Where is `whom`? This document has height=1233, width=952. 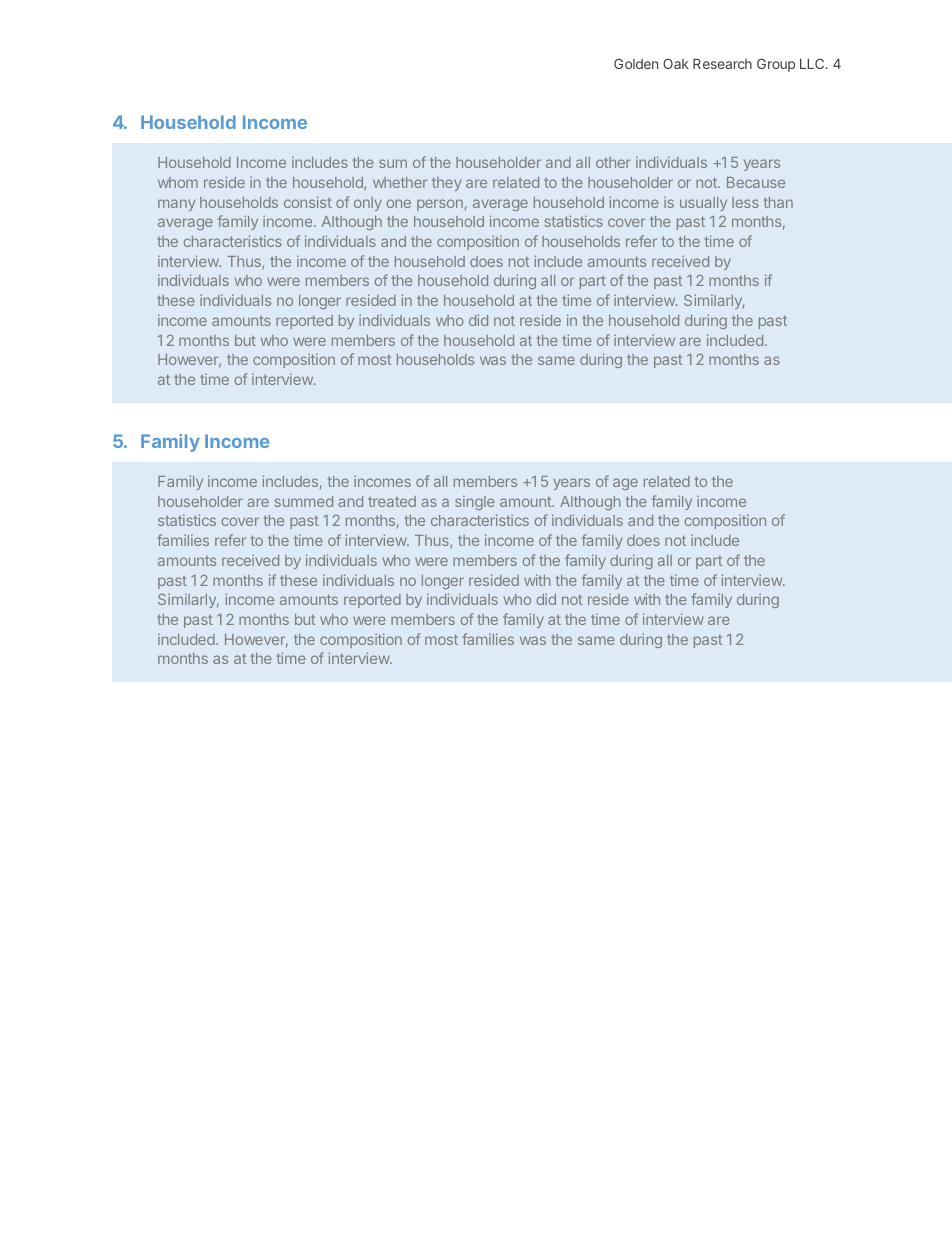 whom is located at coordinates (178, 182).
